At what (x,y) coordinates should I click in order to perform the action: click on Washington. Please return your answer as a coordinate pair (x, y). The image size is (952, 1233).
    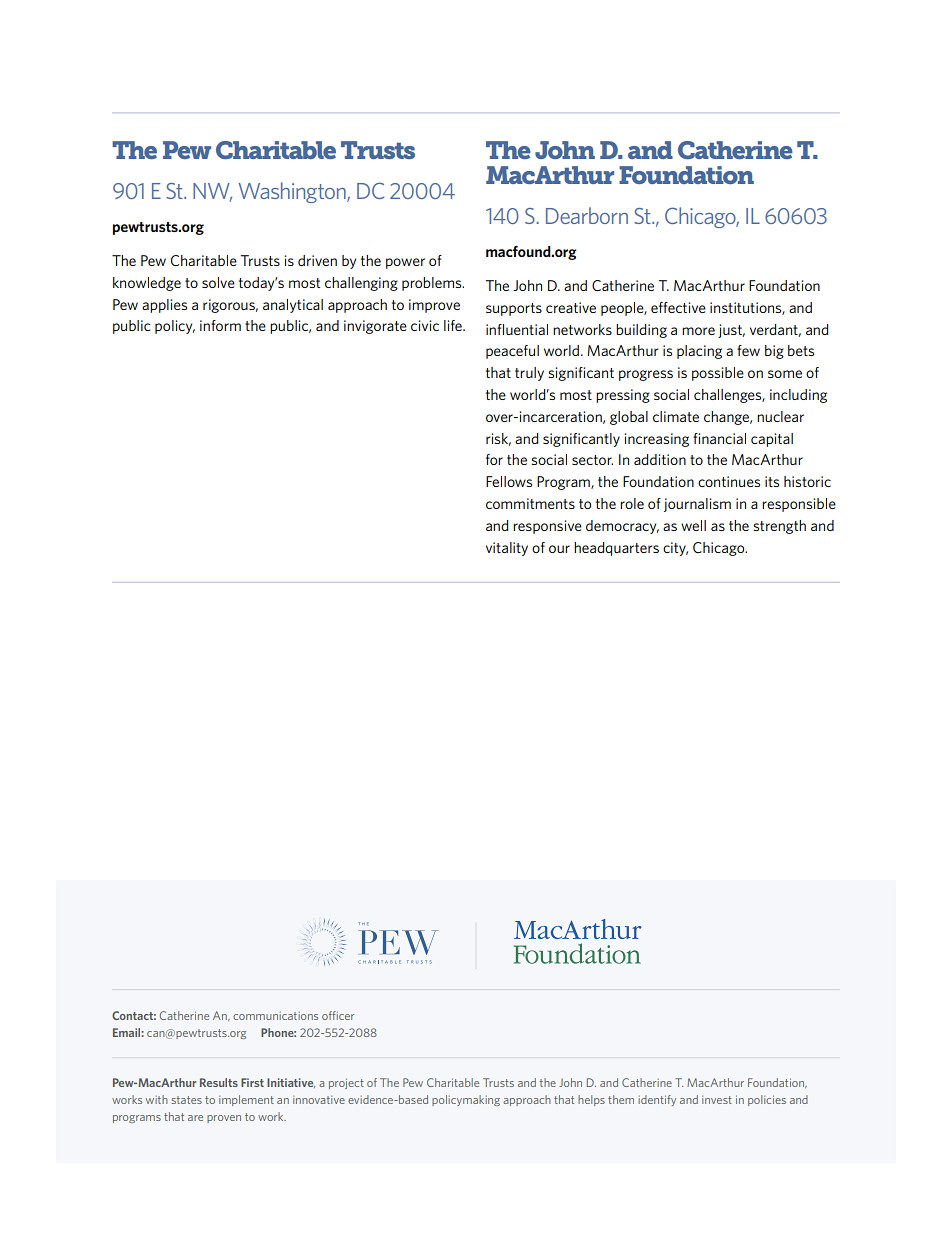
    Looking at the image, I should click on (293, 192).
